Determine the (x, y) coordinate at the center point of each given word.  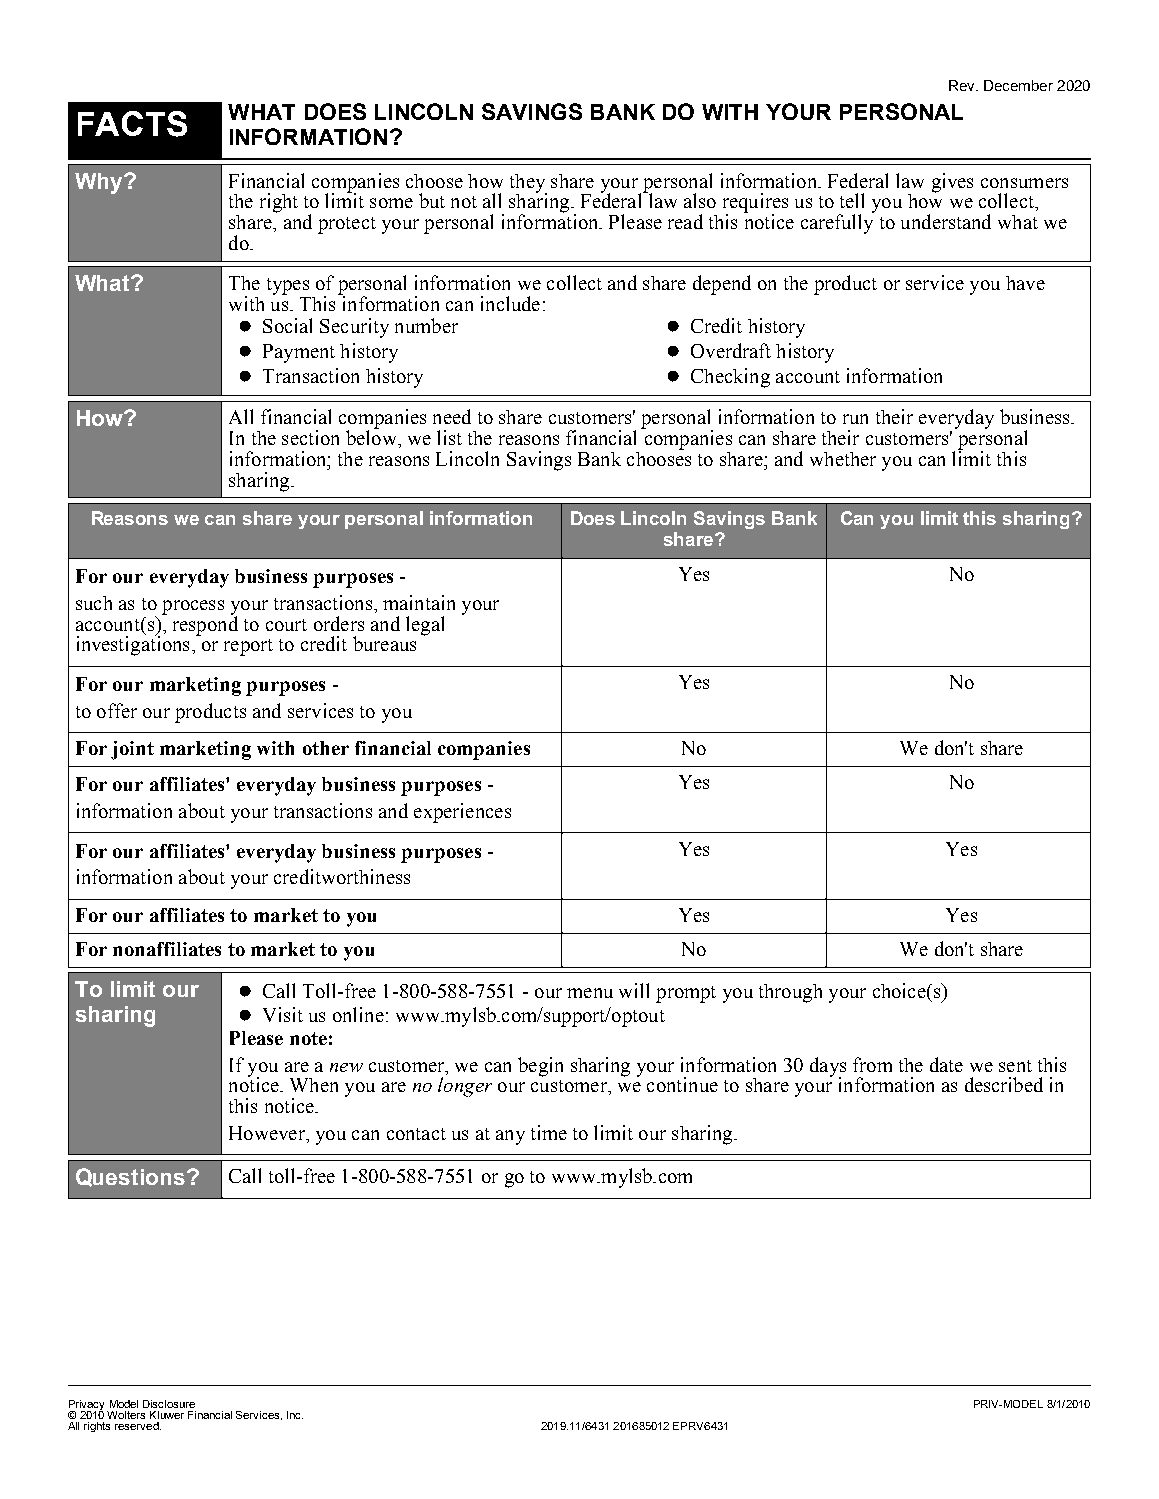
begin (540, 1067)
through (790, 993)
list (449, 437)
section (310, 437)
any (510, 1137)
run (855, 419)
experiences (462, 813)
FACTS (132, 124)
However (268, 1133)
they (528, 184)
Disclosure (169, 1404)
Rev (963, 85)
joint (132, 750)
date (946, 1064)
